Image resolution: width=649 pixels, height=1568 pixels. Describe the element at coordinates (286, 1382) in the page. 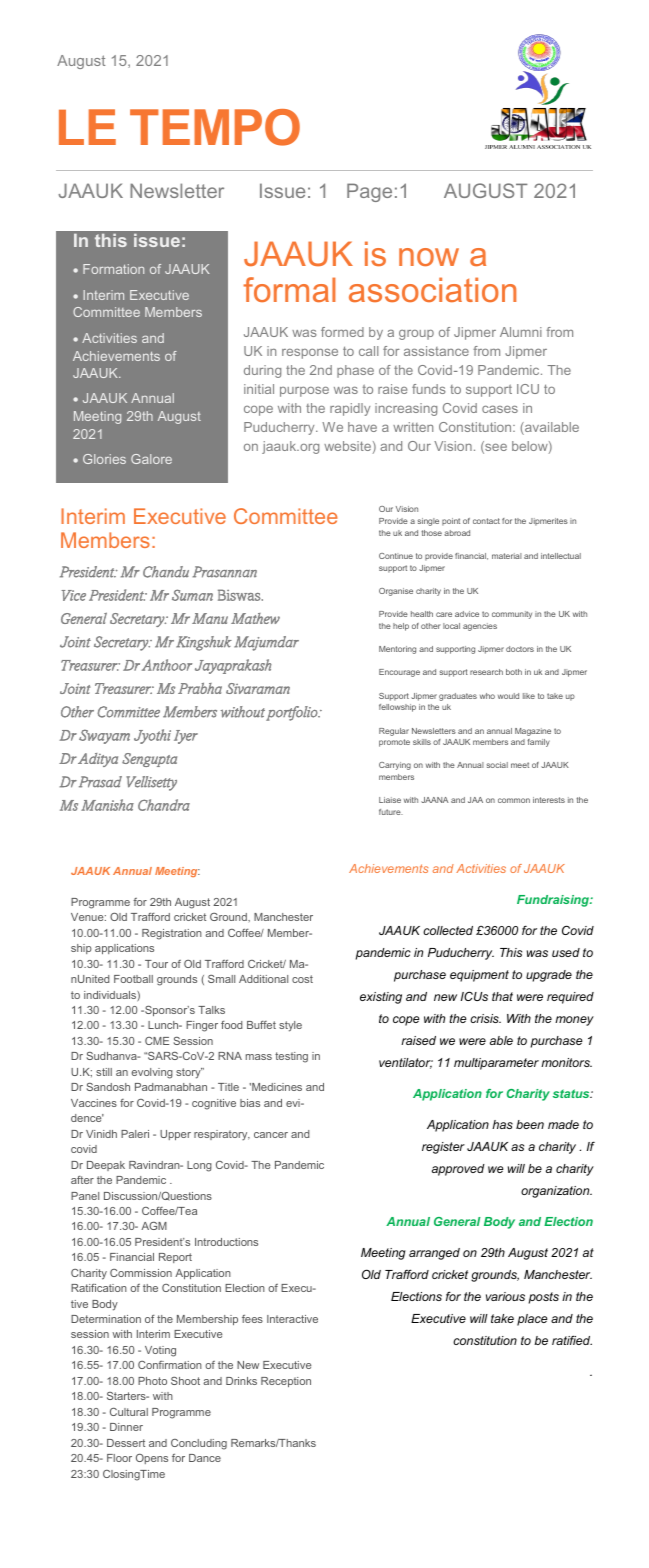

I see `Reception` at that location.
